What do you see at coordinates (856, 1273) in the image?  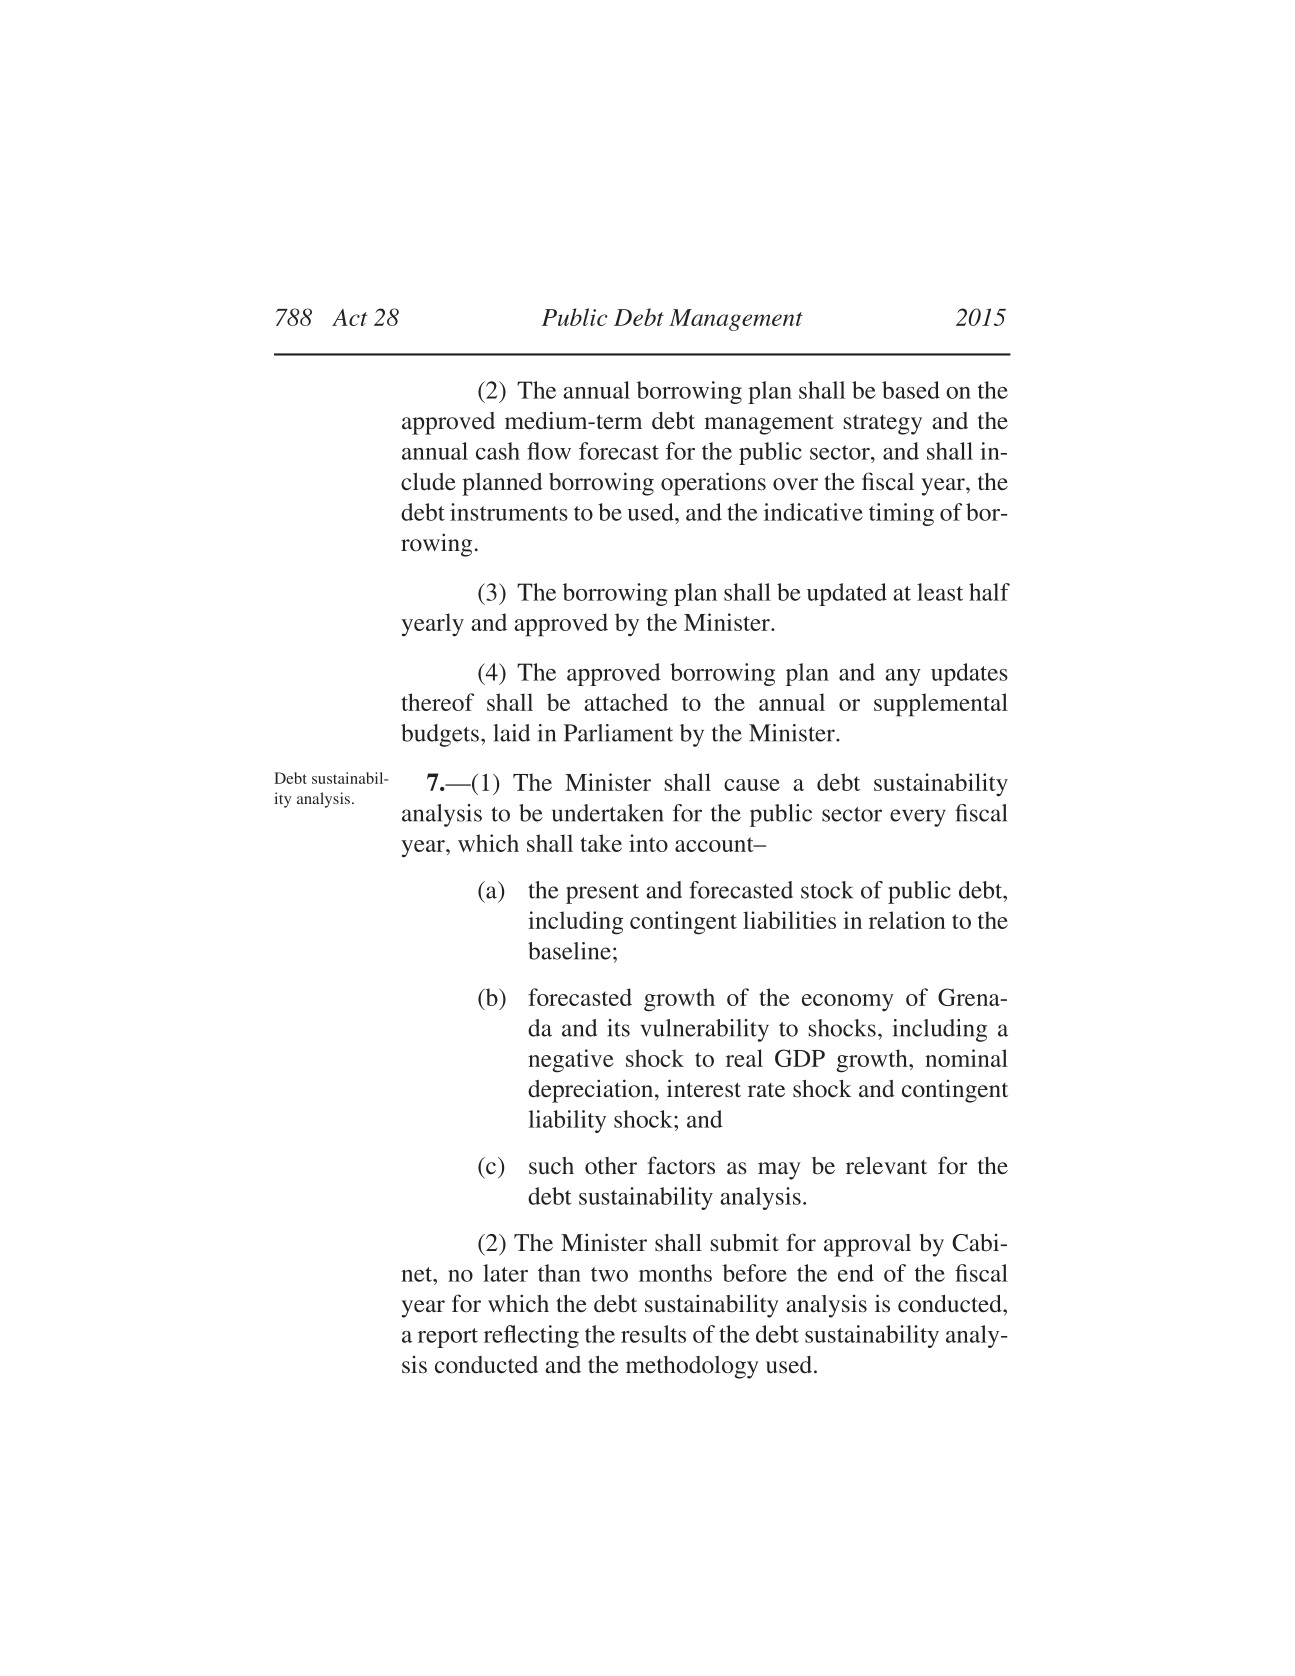 I see `end` at bounding box center [856, 1273].
